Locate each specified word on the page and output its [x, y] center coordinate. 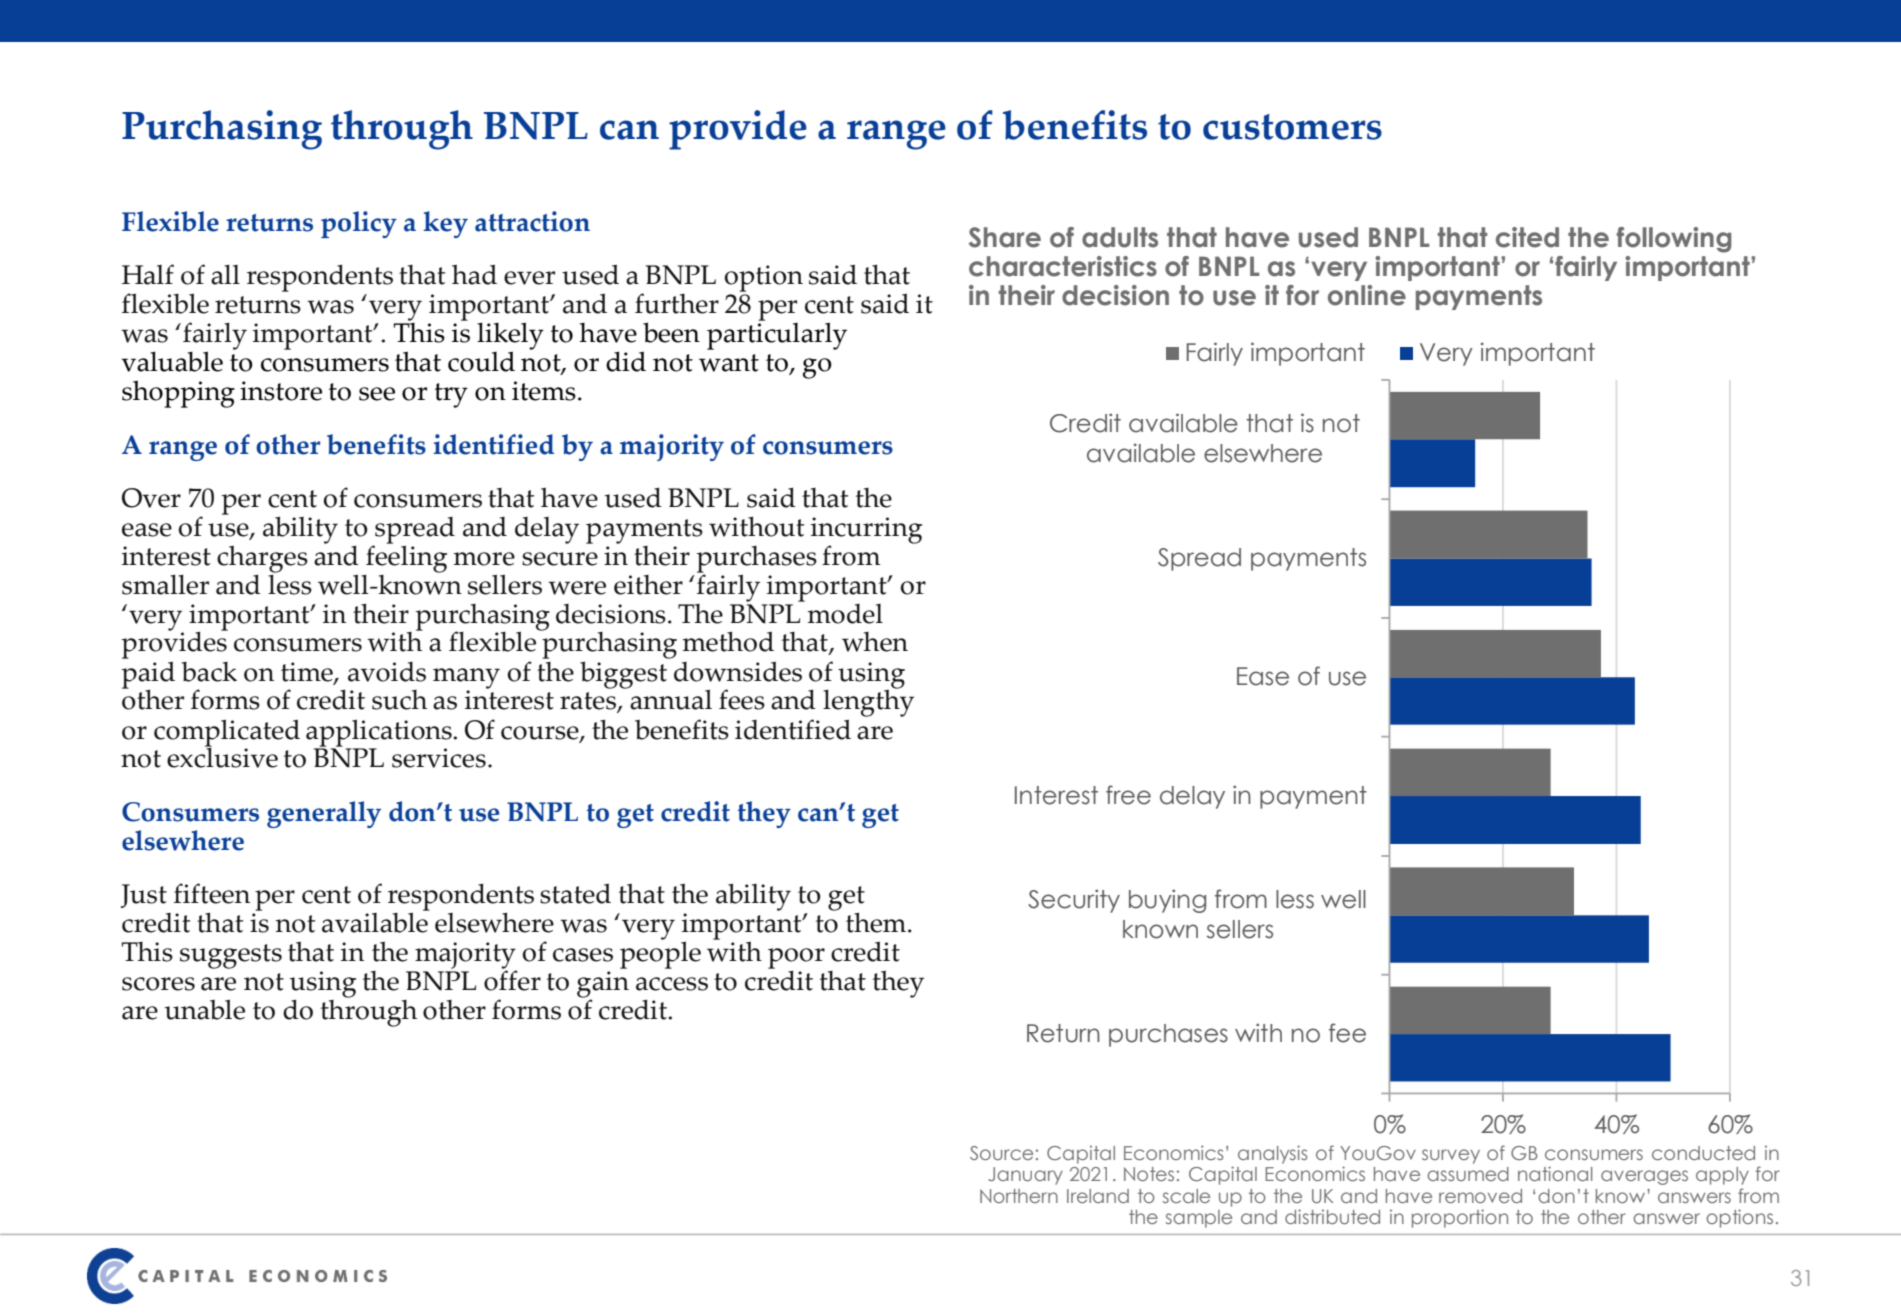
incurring [866, 531]
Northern [1019, 1196]
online [1367, 295]
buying [1167, 901]
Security [1074, 901]
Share [1005, 237]
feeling [406, 559]
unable [205, 1009]
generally [324, 814]
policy [359, 224]
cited [1527, 237]
